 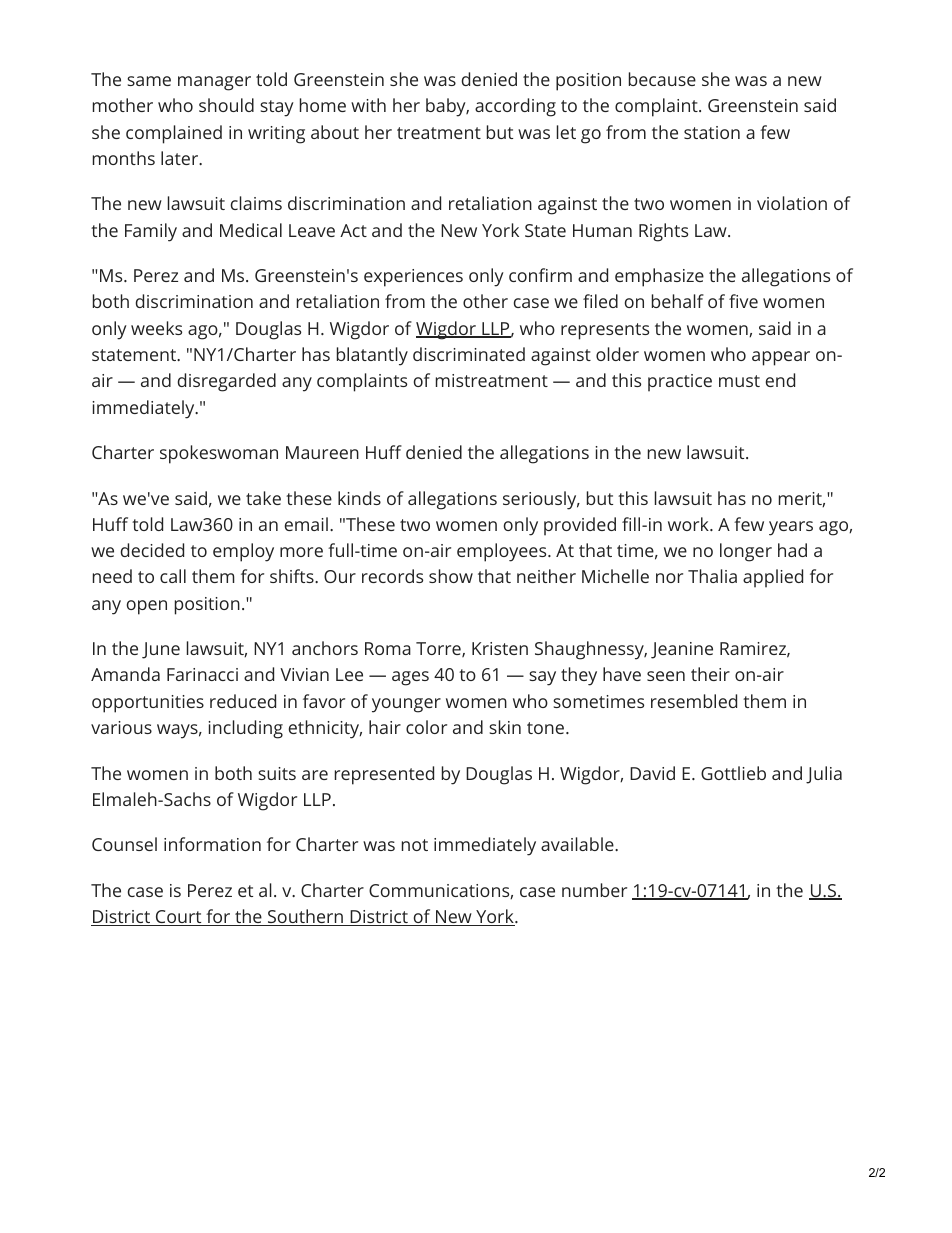 What do you see at coordinates (179, 918) in the screenshot?
I see `Court` at bounding box center [179, 918].
